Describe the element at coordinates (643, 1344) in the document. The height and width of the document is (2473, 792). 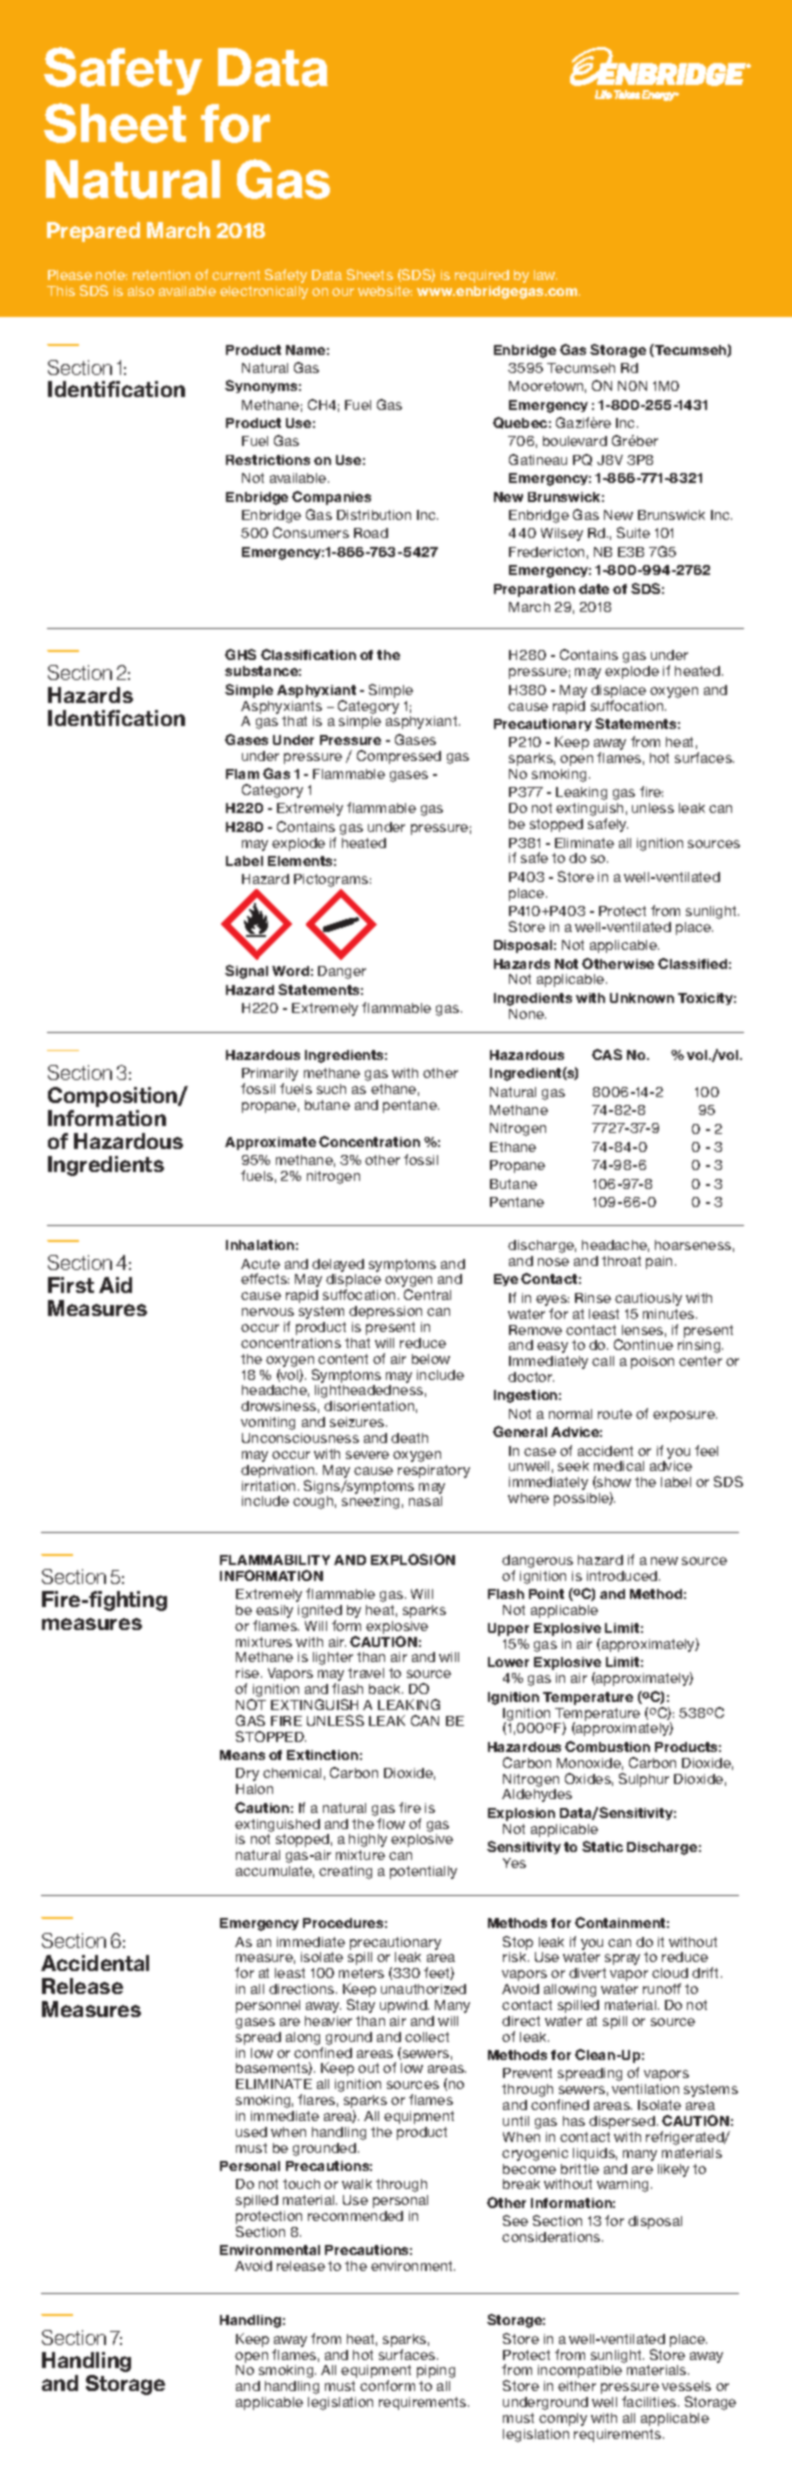
I see `Continue` at that location.
